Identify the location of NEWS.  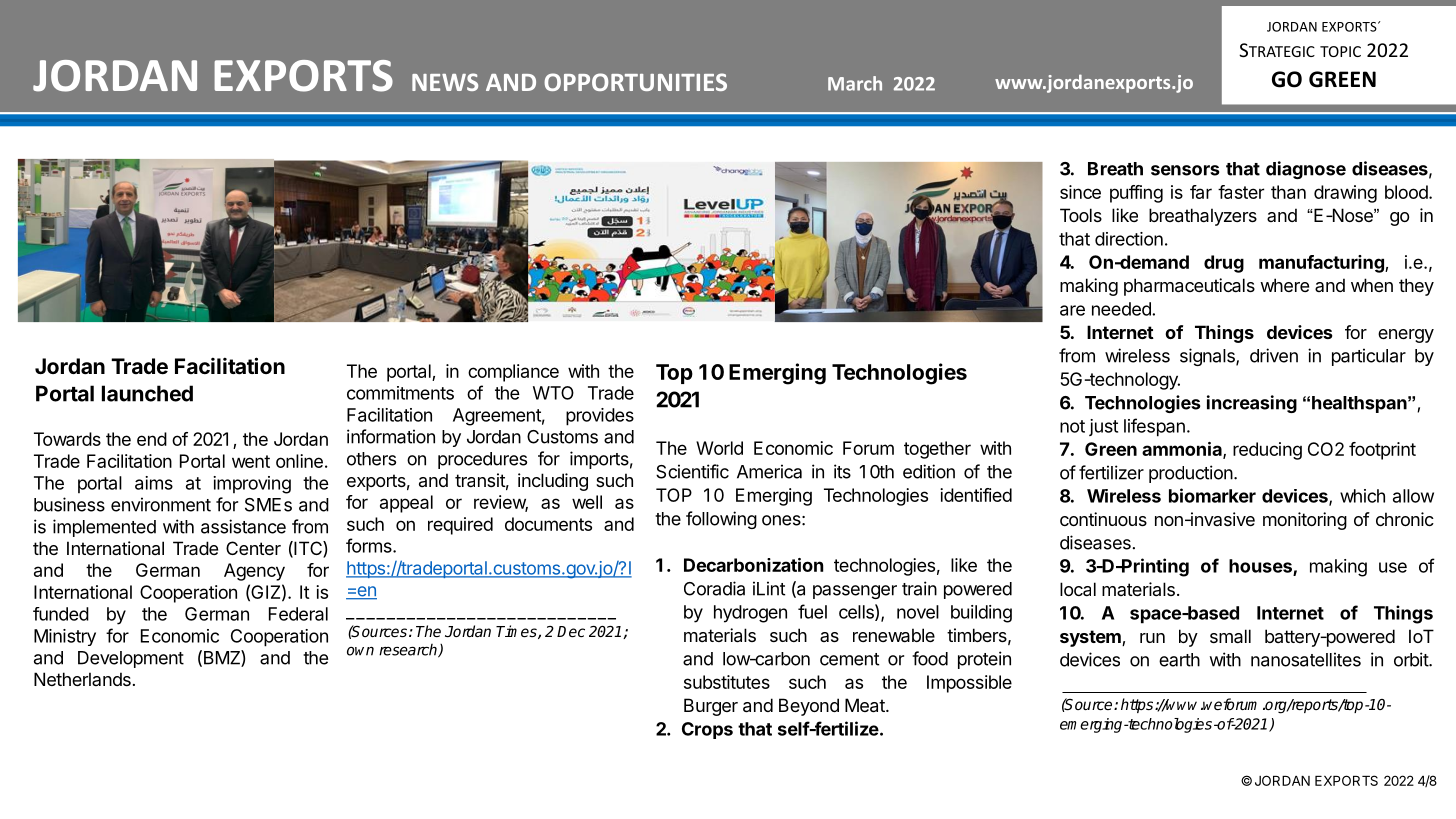
(445, 82).
